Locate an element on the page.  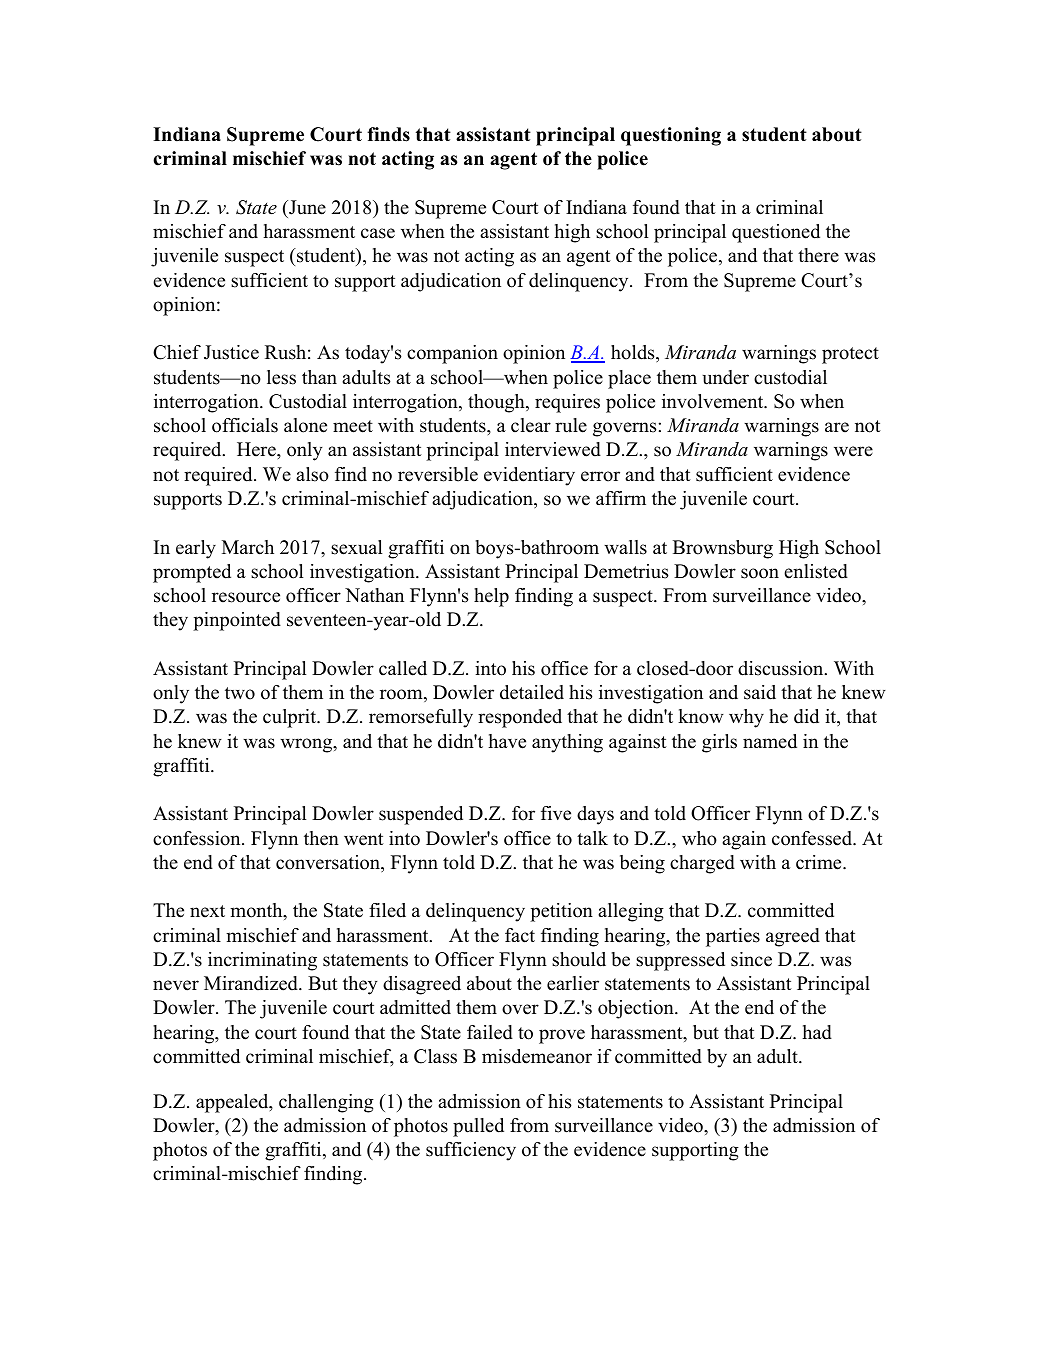
challenging is located at coordinates (326, 1103).
